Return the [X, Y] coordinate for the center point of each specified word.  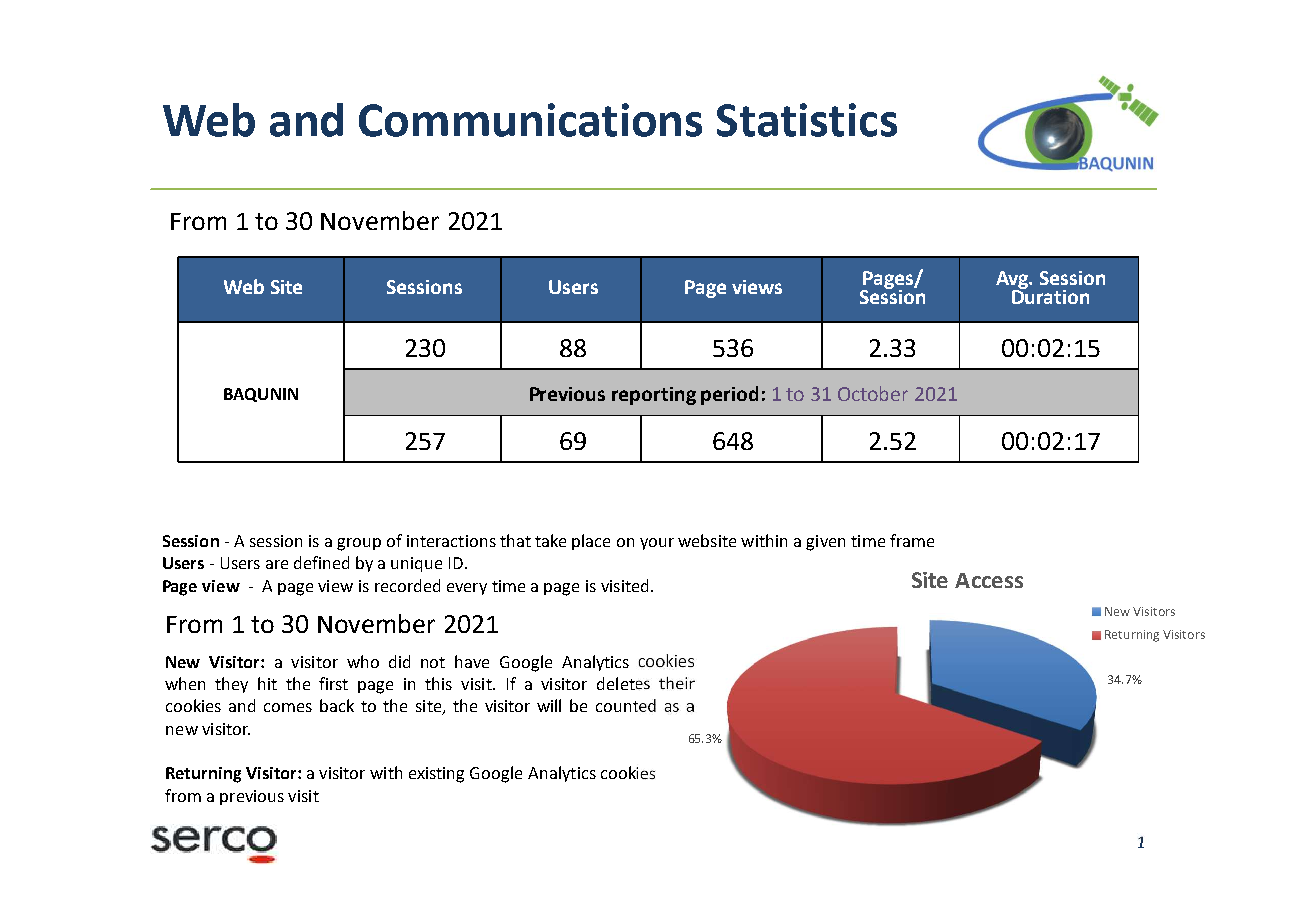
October [873, 393]
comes [288, 707]
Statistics [807, 120]
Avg [1013, 281]
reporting [654, 396]
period [729, 395]
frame [912, 540]
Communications [530, 120]
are [277, 564]
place [591, 542]
